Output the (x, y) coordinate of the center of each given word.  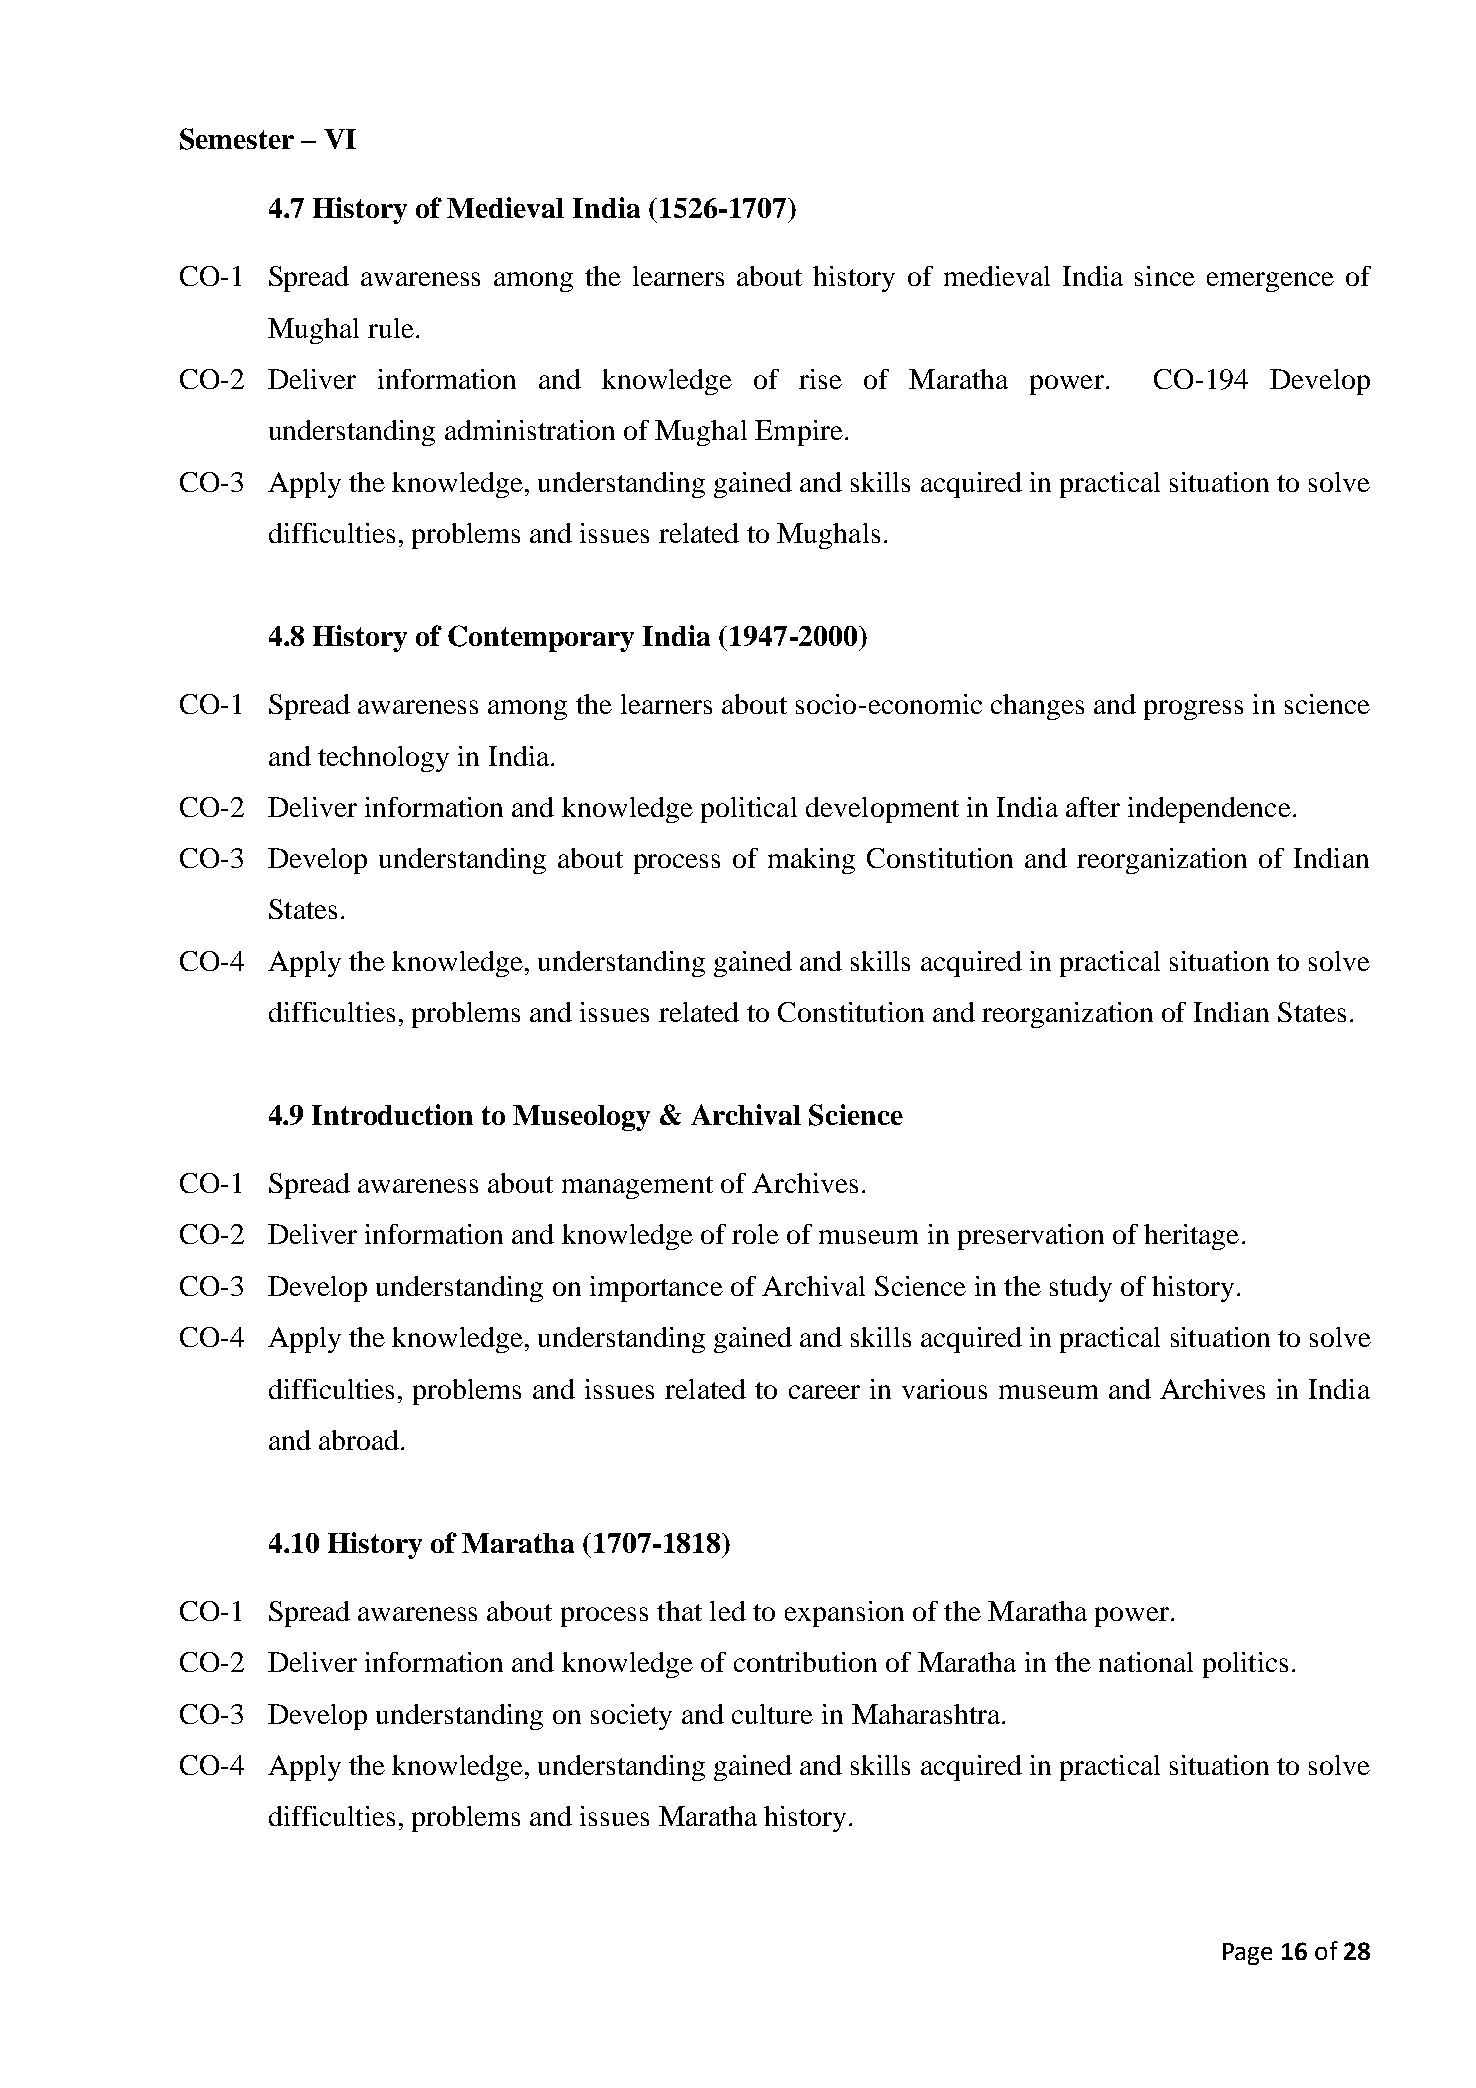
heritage (1191, 1237)
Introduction (392, 1114)
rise (820, 379)
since (1165, 276)
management (637, 1187)
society (631, 1717)
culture (772, 1714)
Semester (237, 139)
